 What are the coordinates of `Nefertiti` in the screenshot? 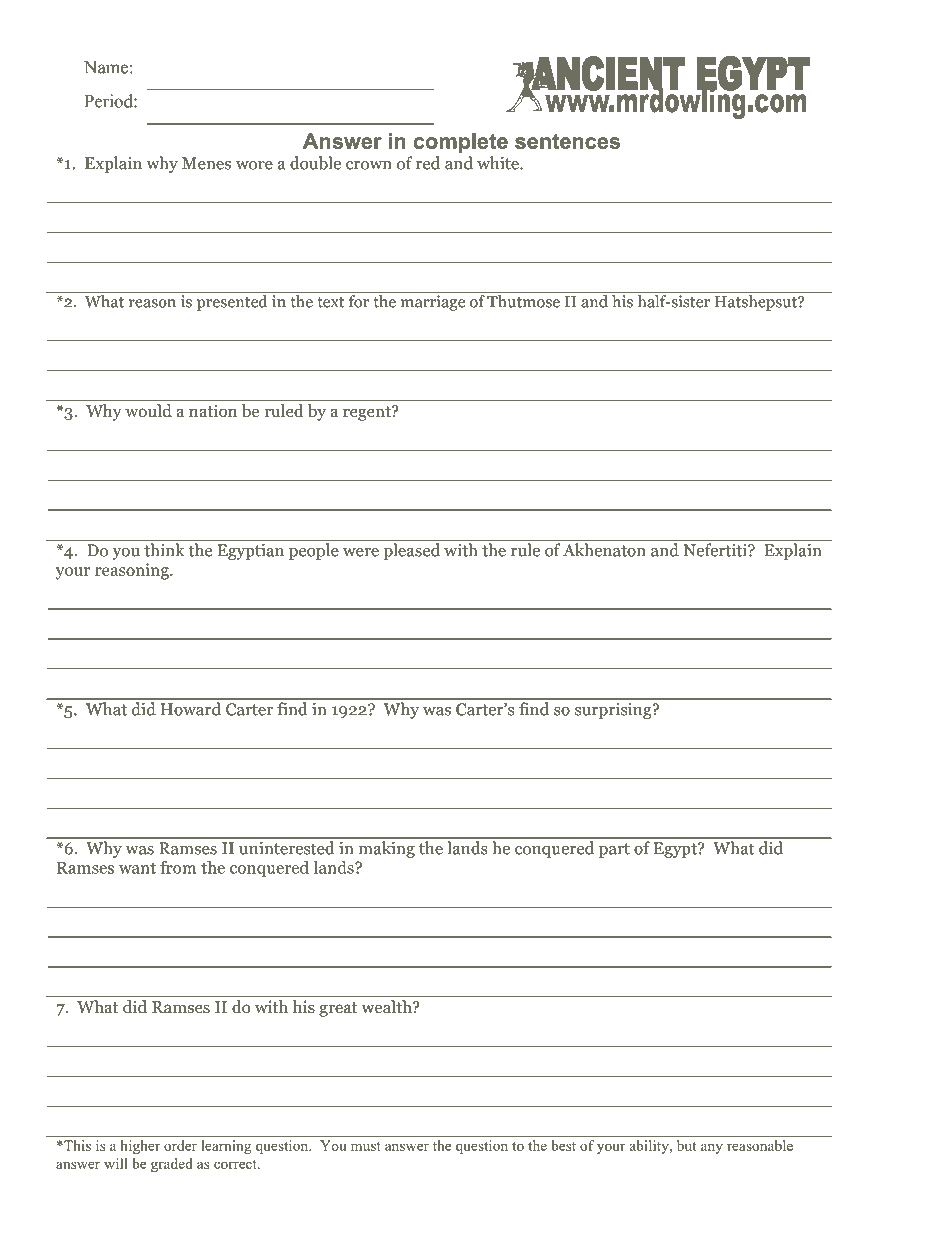 It's located at (716, 550).
